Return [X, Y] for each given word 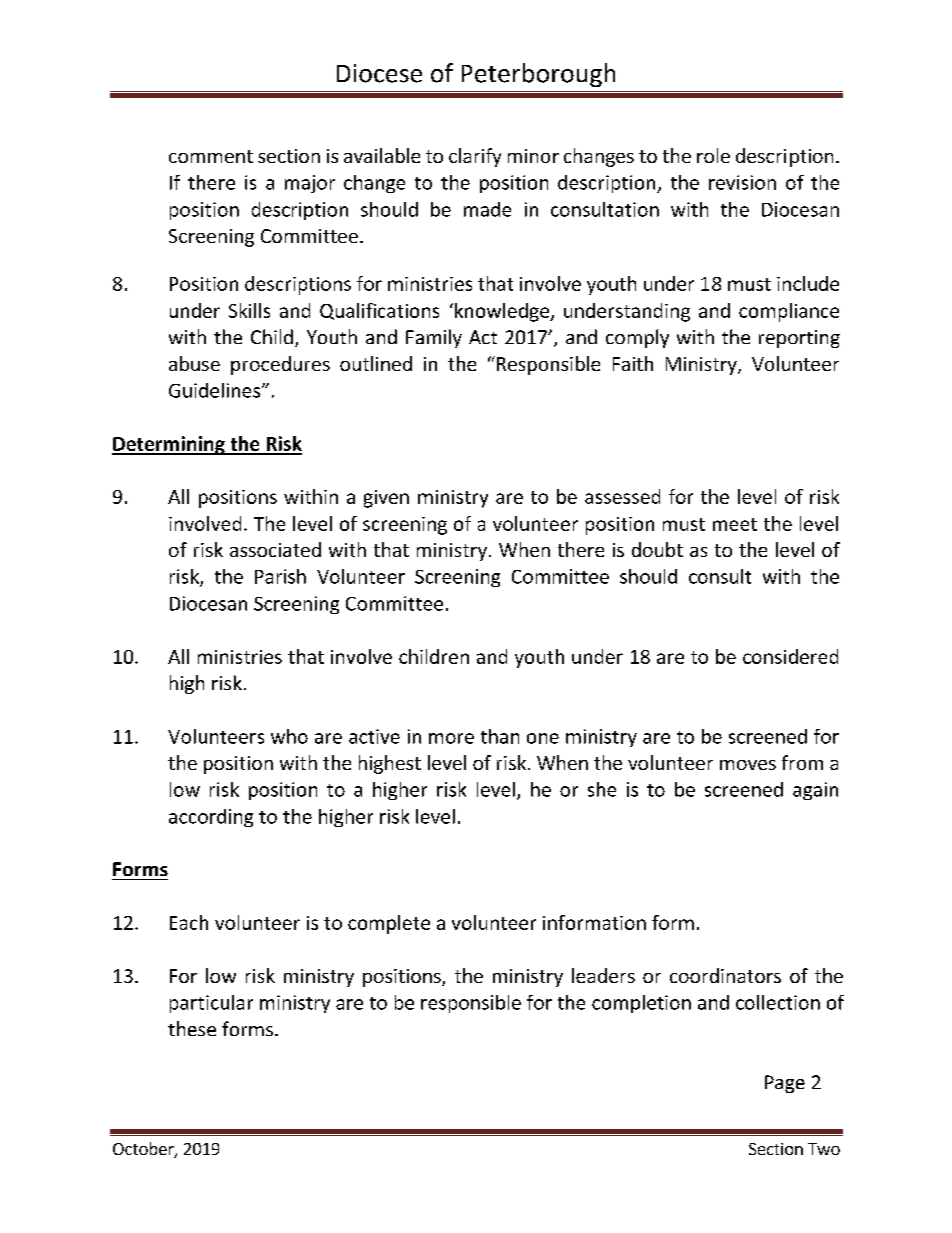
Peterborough [538, 75]
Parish [280, 576]
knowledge [503, 312]
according [211, 818]
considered [790, 656]
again [815, 791]
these [192, 1028]
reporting [799, 339]
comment [211, 156]
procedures [280, 365]
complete [389, 924]
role [713, 155]
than [500, 736]
